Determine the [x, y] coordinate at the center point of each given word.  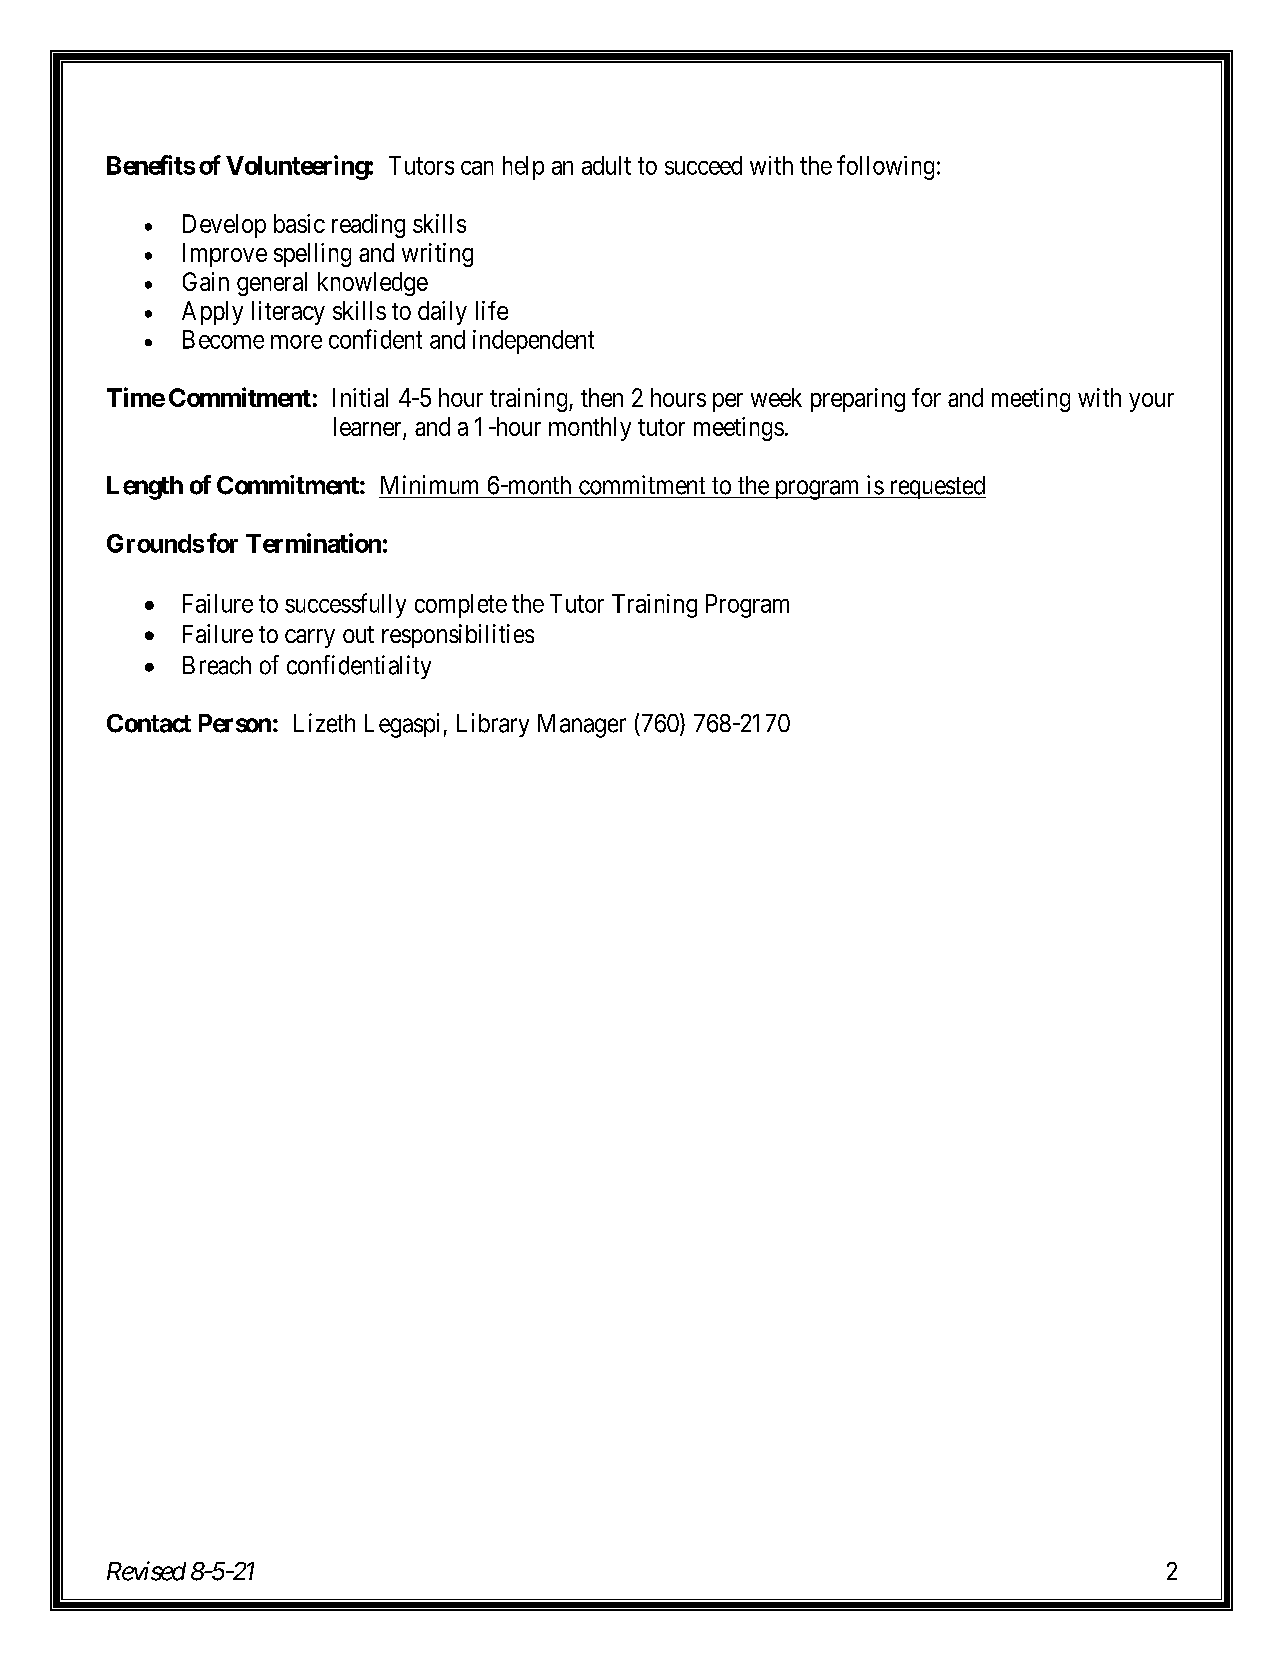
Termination [313, 543]
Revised [146, 1571]
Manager [582, 726]
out [358, 634]
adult [606, 165]
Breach [217, 665]
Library [493, 725]
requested [936, 487]
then [602, 397]
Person [235, 723]
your [1151, 402]
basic [299, 223]
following [885, 167]
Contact [149, 723]
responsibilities [458, 636]
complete [461, 606]
